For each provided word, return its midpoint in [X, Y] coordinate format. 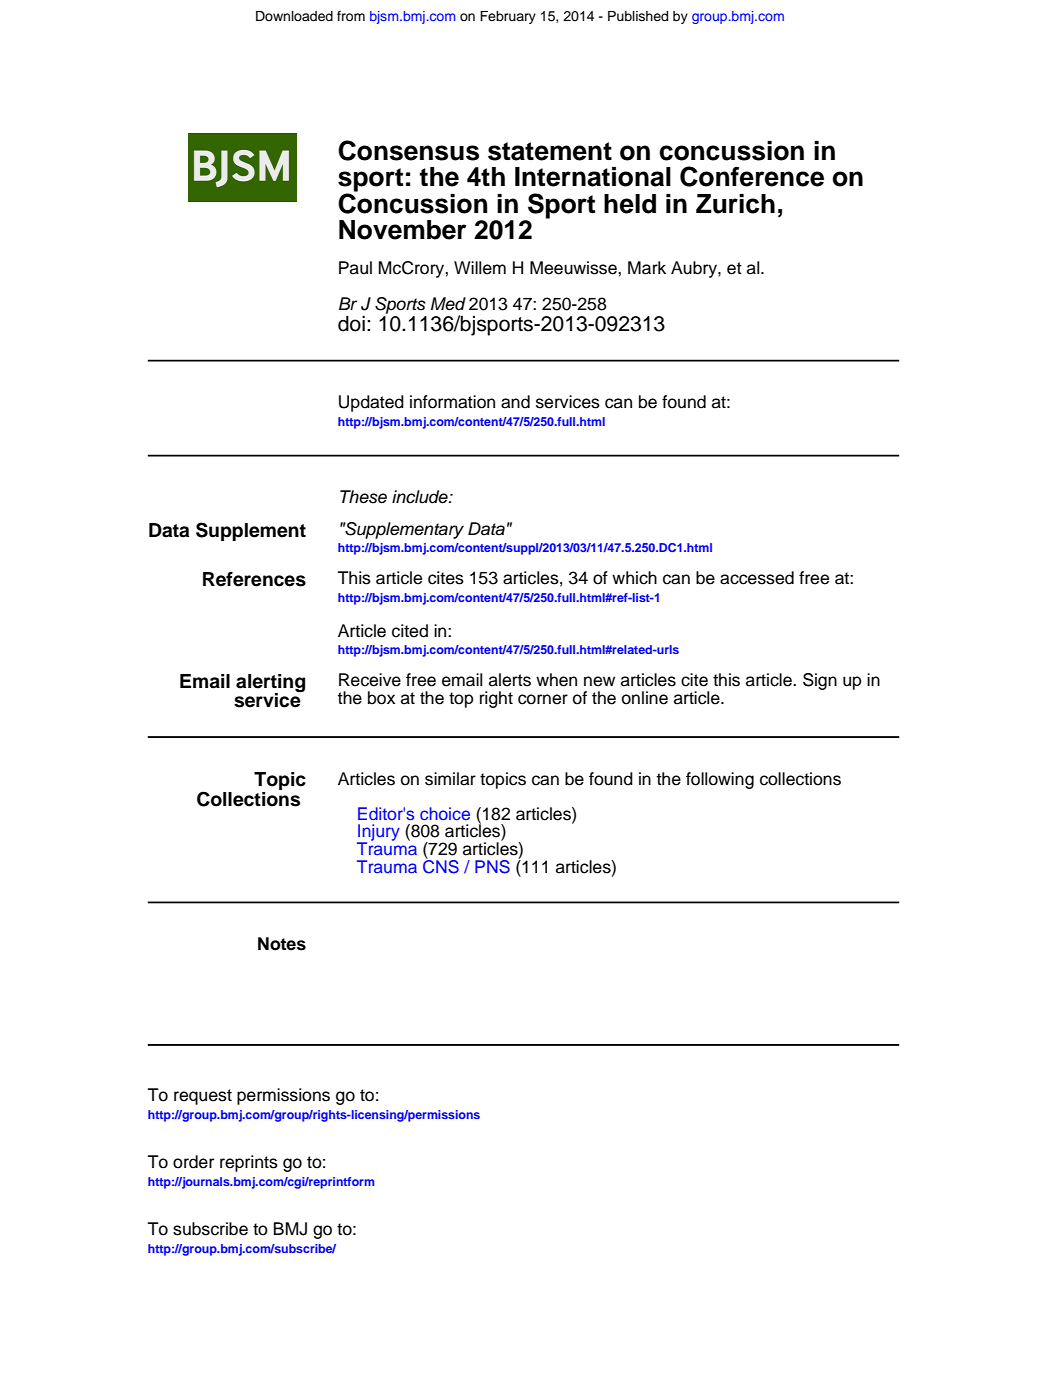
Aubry [695, 269]
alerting [270, 684]
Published [638, 16]
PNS [492, 867]
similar [450, 779]
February [508, 17]
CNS [441, 865]
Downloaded [294, 16]
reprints [249, 1163]
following [720, 780]
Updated [371, 403]
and [515, 402]
